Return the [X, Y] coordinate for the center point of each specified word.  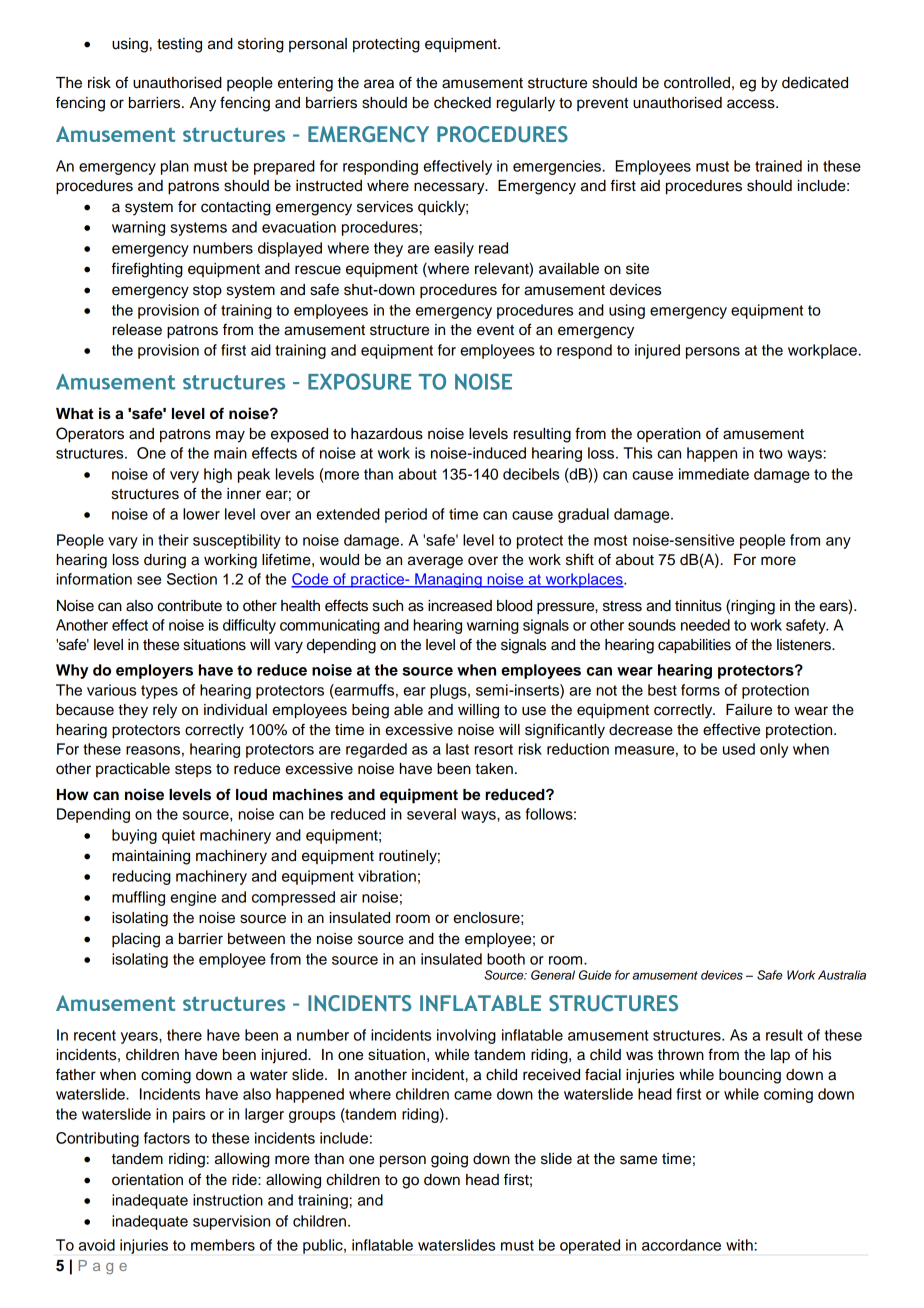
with [739, 1245]
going [449, 1160]
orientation [147, 1180]
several [431, 814]
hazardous [387, 434]
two [771, 453]
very [184, 477]
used [739, 749]
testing [179, 45]
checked [462, 103]
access [752, 104]
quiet [178, 836]
